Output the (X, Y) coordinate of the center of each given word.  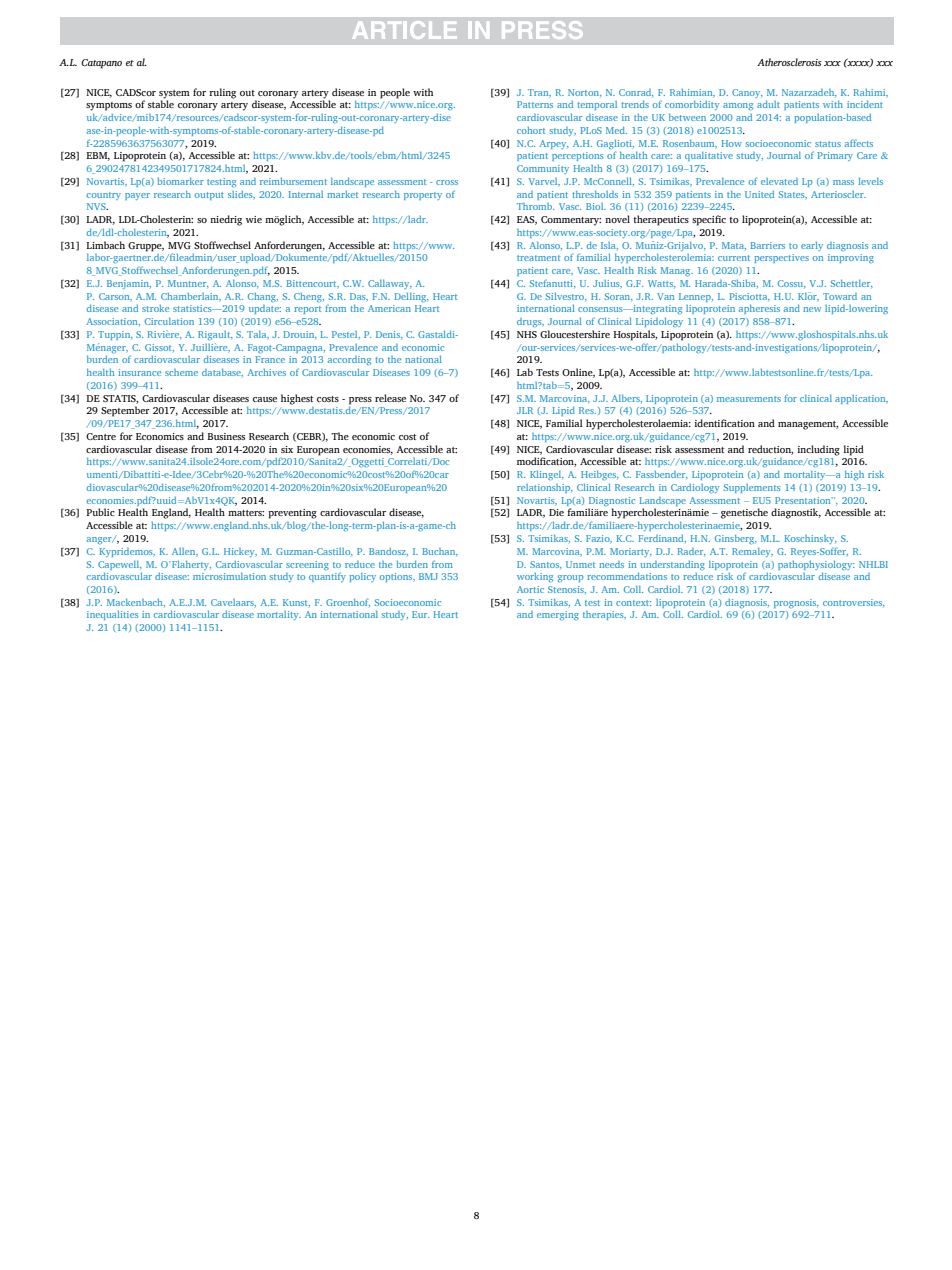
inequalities (112, 615)
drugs (530, 322)
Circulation (169, 321)
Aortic (530, 589)
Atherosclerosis (789, 62)
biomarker (181, 181)
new (812, 309)
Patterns (535, 104)
